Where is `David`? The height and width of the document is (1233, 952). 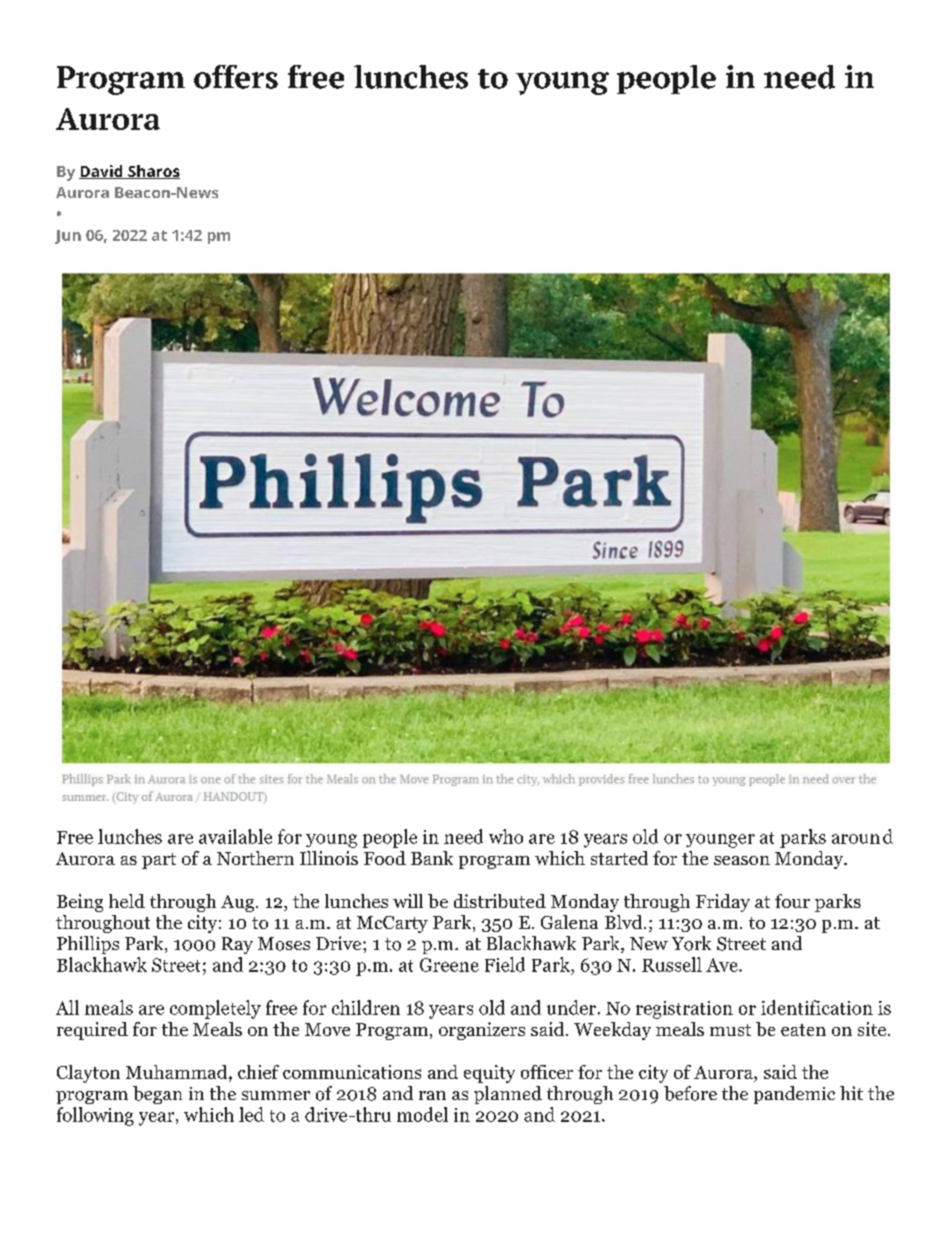 David is located at coordinates (102, 172).
